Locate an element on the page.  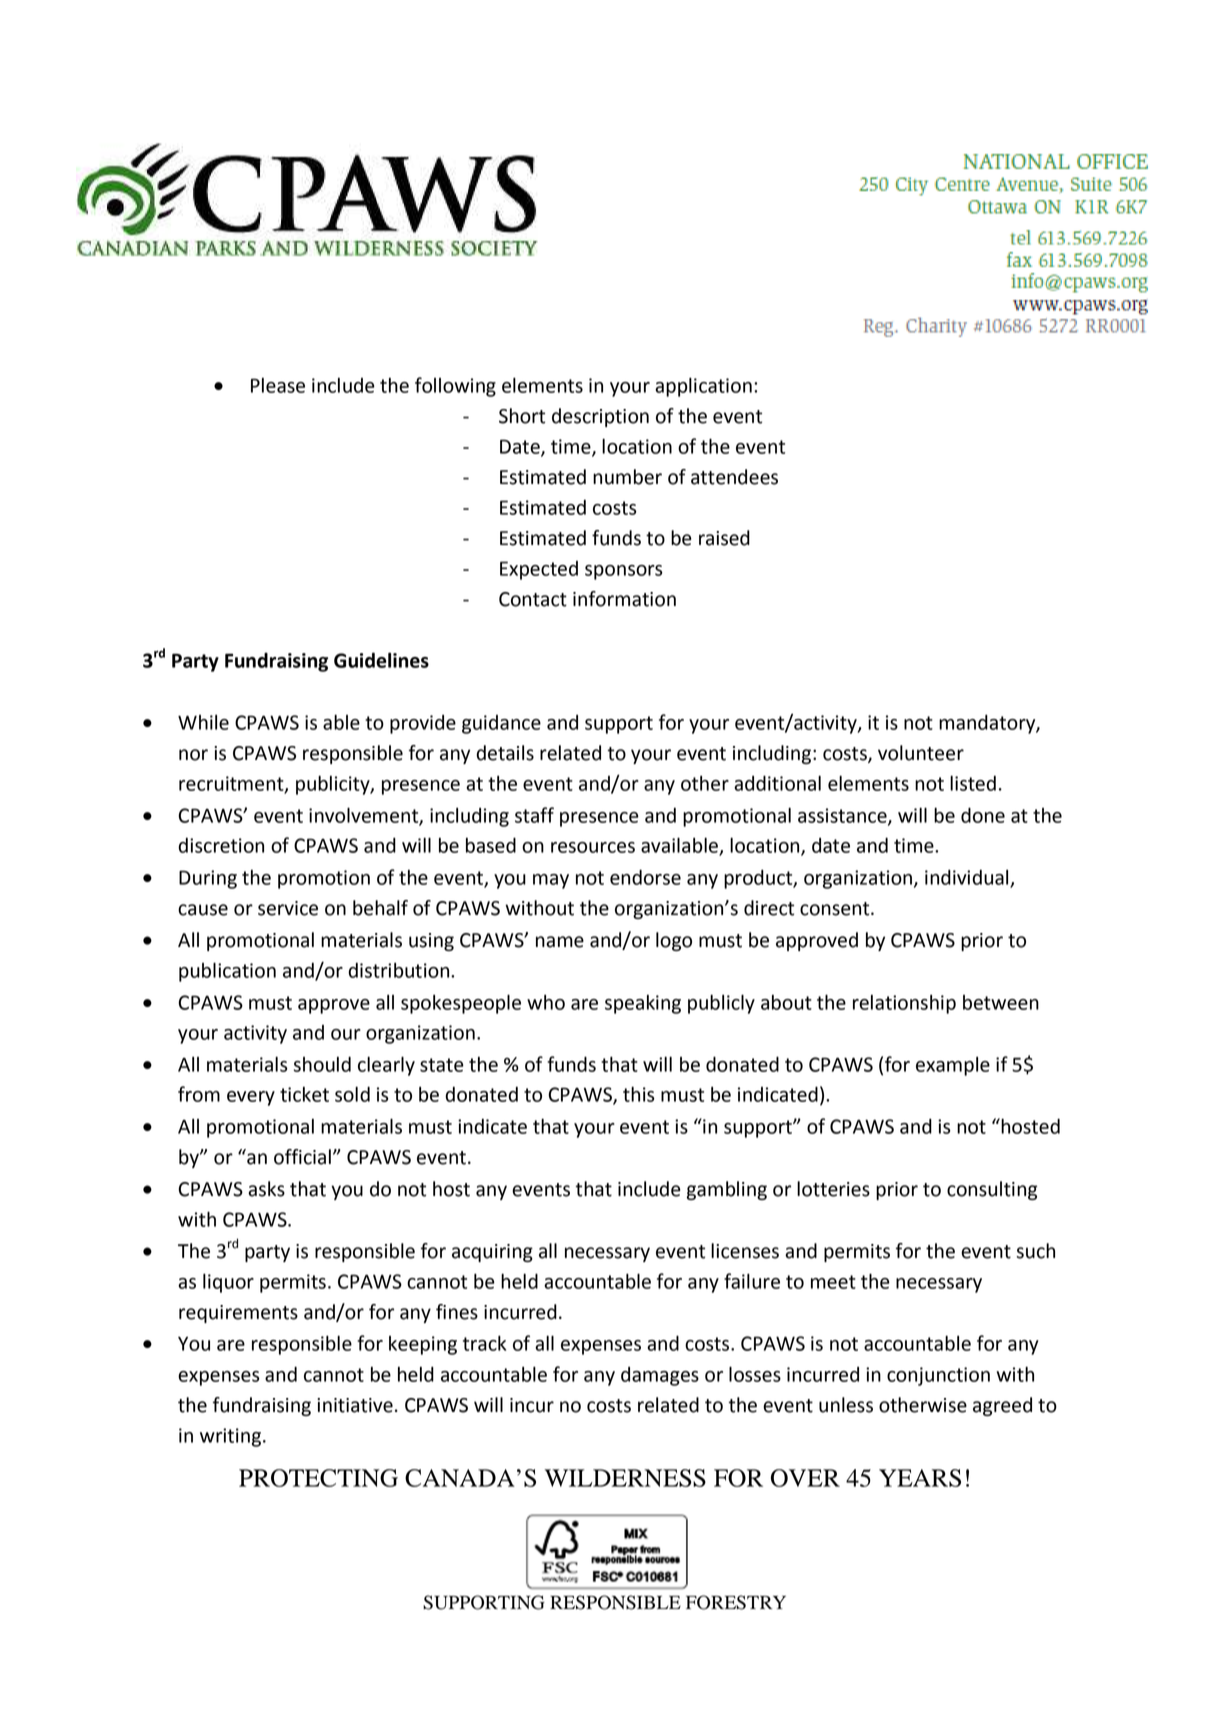
description is located at coordinates (600, 417).
